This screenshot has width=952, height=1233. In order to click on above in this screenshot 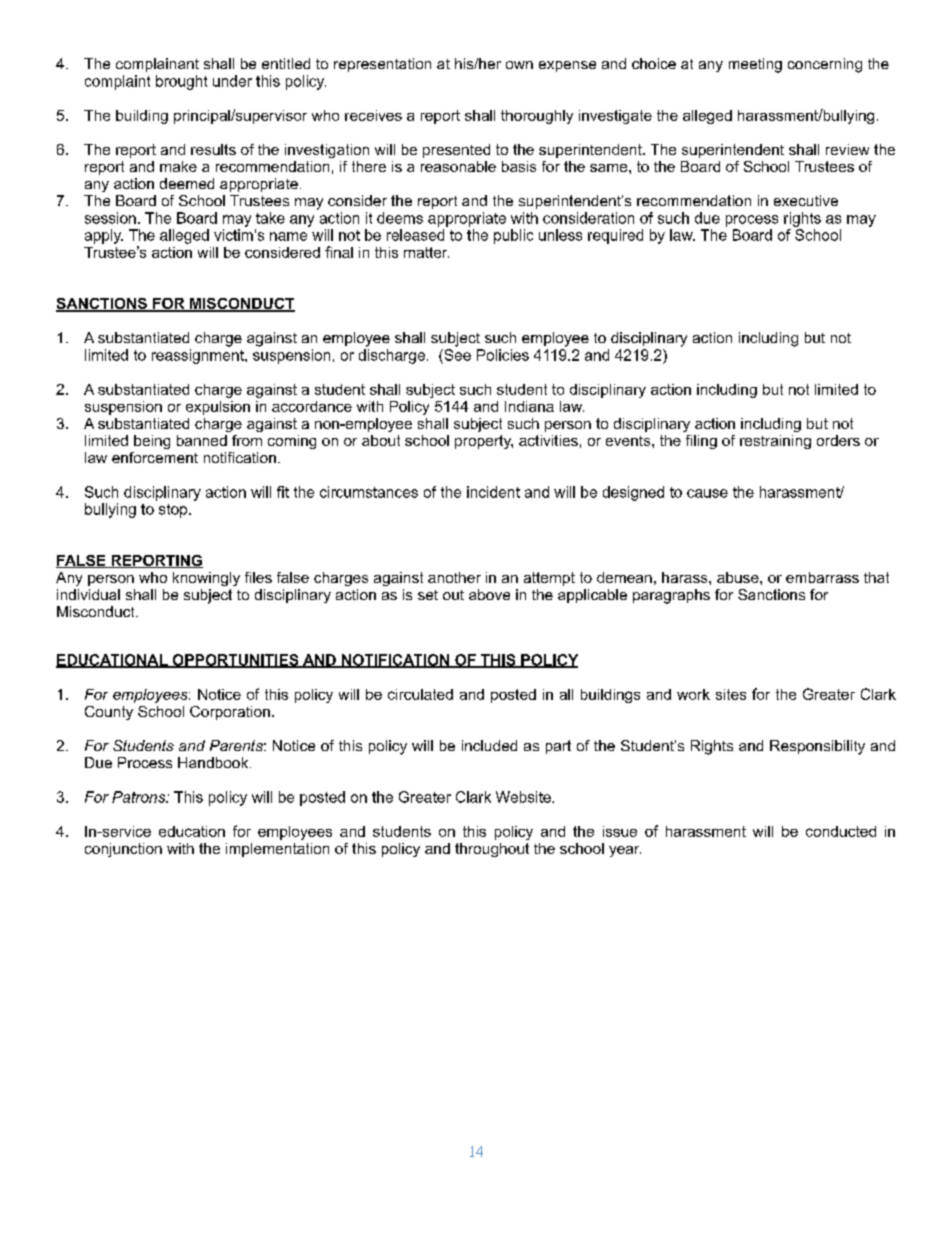, I will do `click(489, 594)`.
